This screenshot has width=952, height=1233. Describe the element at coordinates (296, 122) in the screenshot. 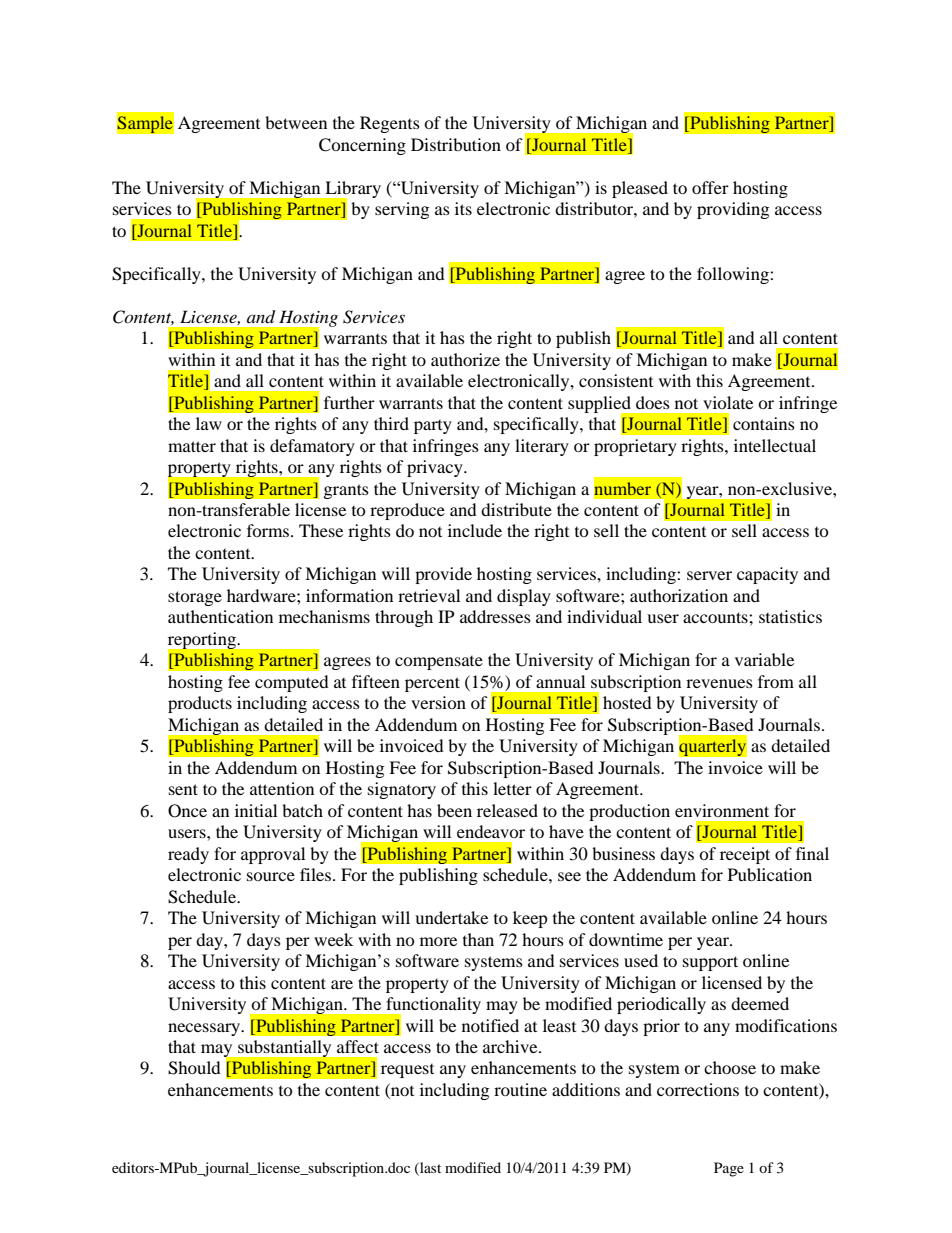

I see `between` at that location.
